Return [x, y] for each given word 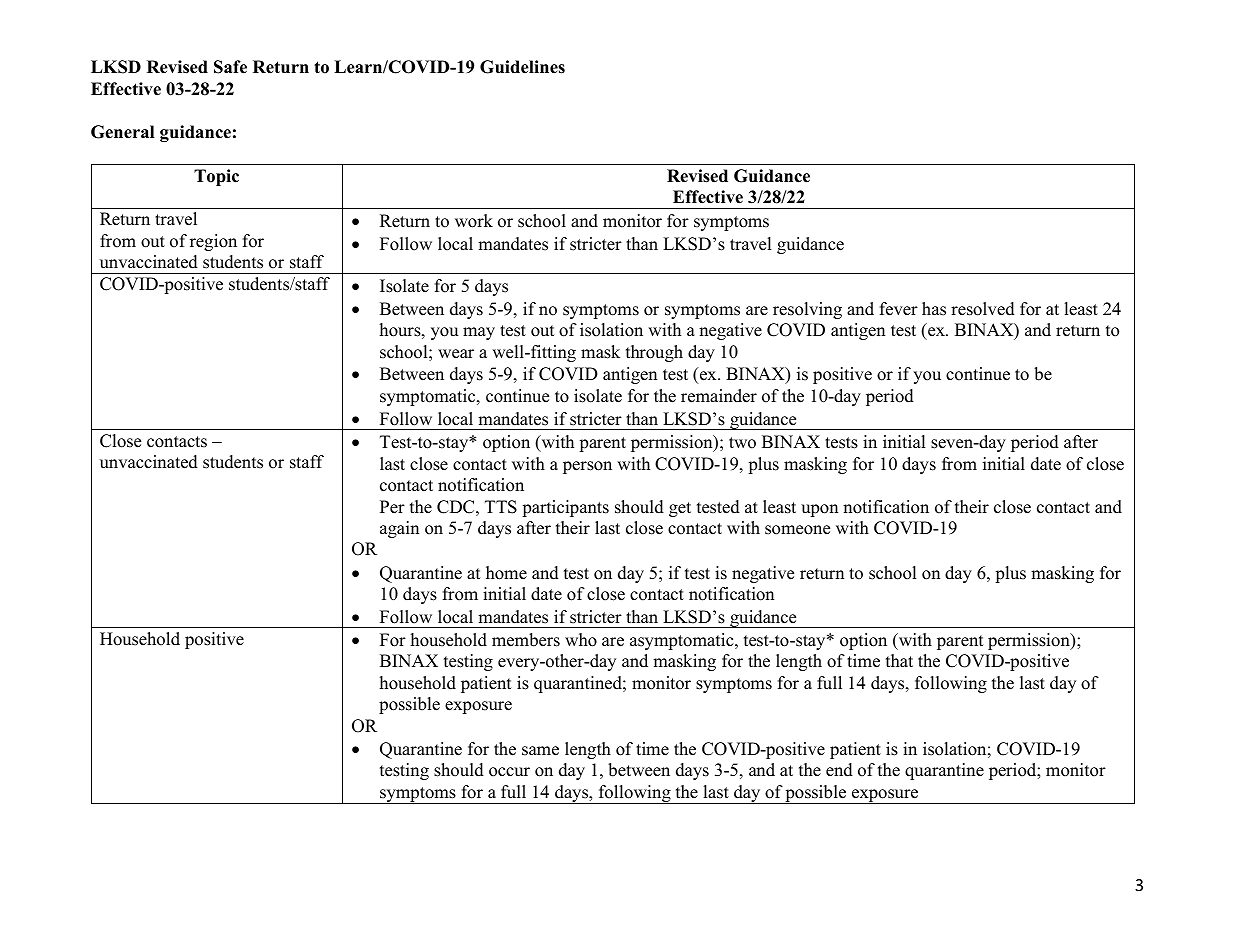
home [506, 573]
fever [899, 309]
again [399, 529]
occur [509, 772]
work [474, 221]
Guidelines [522, 67]
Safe [230, 67]
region [213, 242]
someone [797, 530]
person [587, 467]
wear [456, 354]
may [479, 333]
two [742, 443]
